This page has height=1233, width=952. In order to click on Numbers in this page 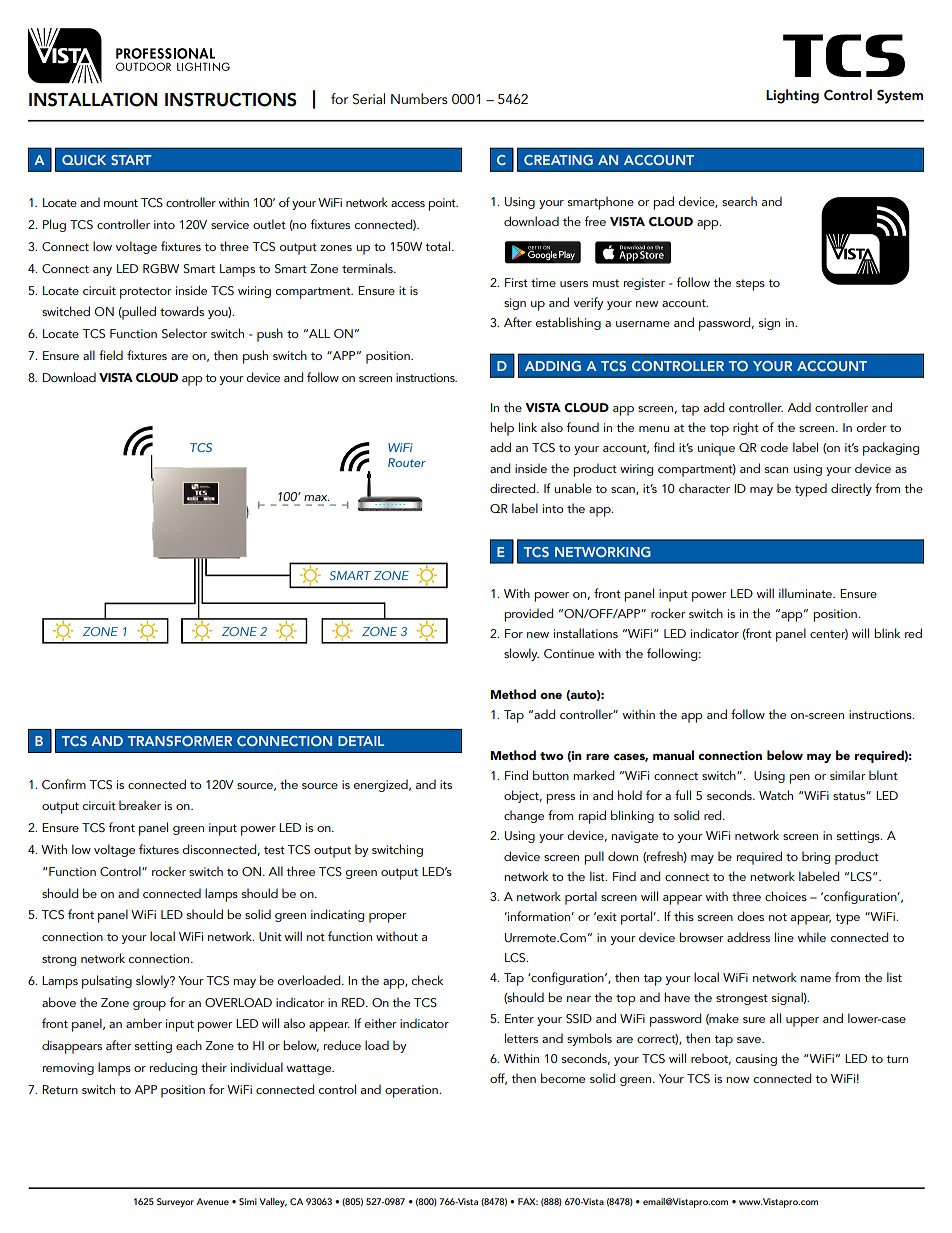, I will do `click(419, 98)`.
